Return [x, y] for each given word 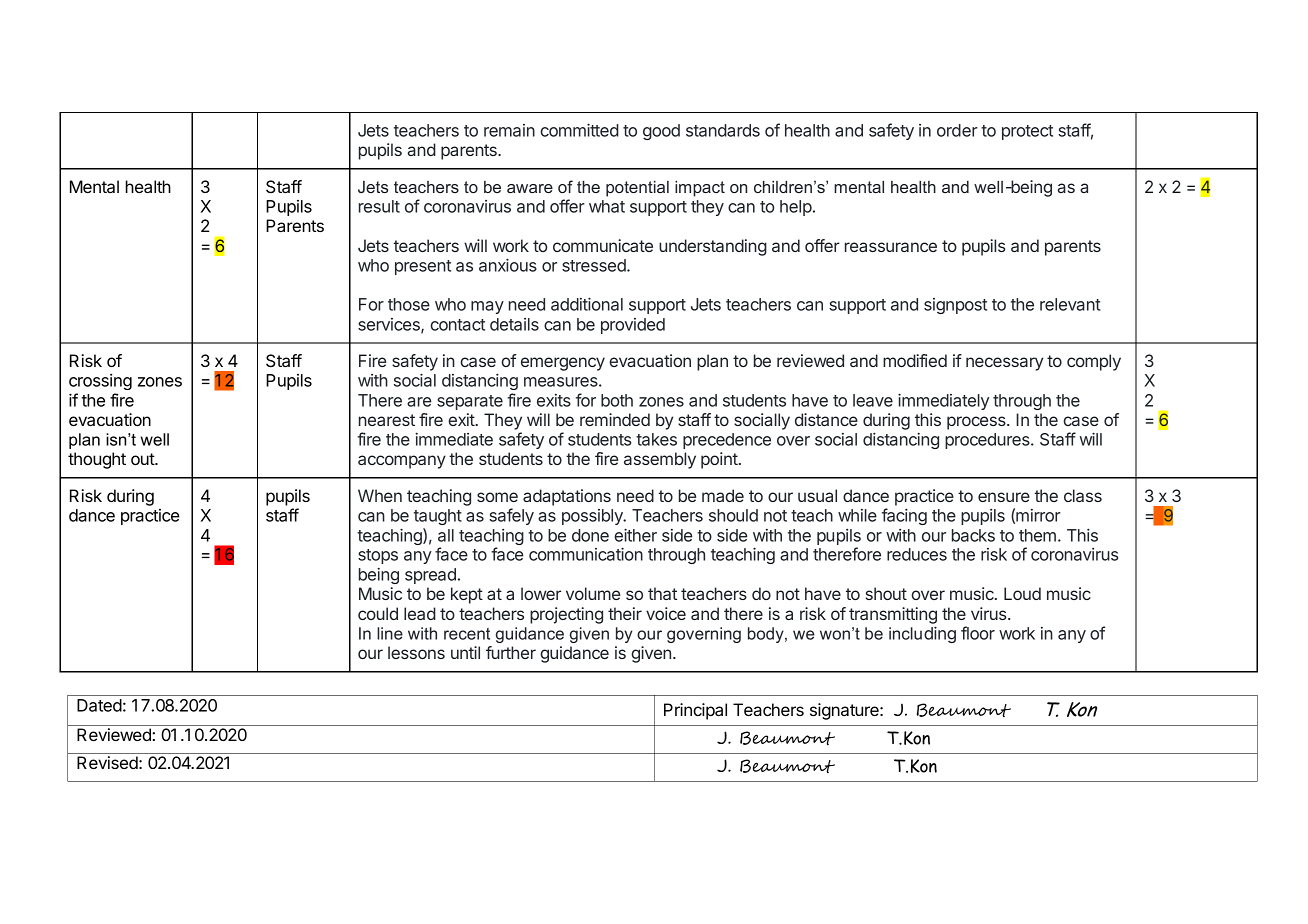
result [379, 206]
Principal [695, 711]
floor [978, 633]
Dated [99, 705]
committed [579, 130]
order [957, 130]
